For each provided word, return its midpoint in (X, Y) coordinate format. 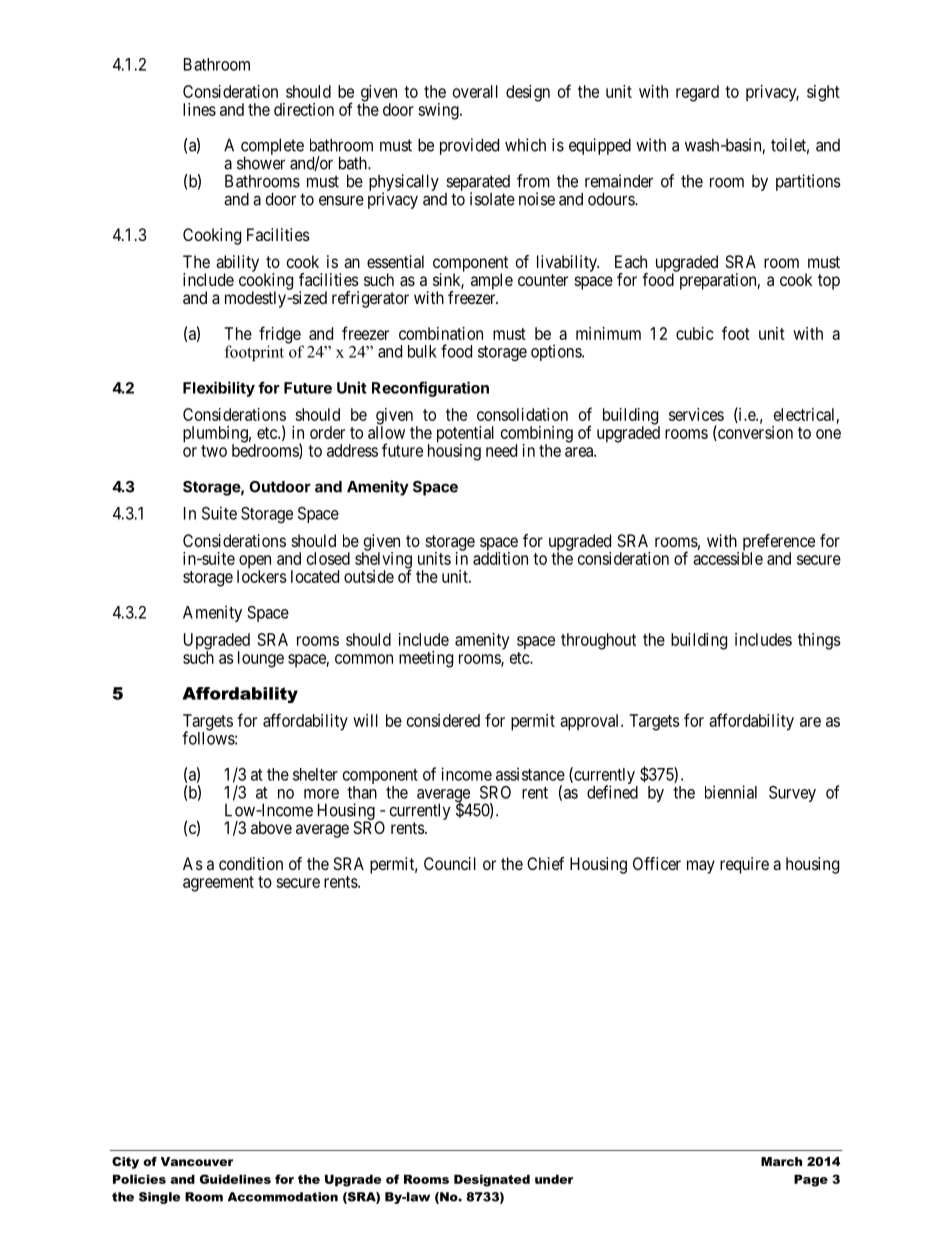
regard (697, 93)
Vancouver (197, 1161)
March (781, 1161)
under (554, 1179)
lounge (261, 659)
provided (469, 146)
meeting (426, 659)
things (819, 641)
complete (272, 148)
